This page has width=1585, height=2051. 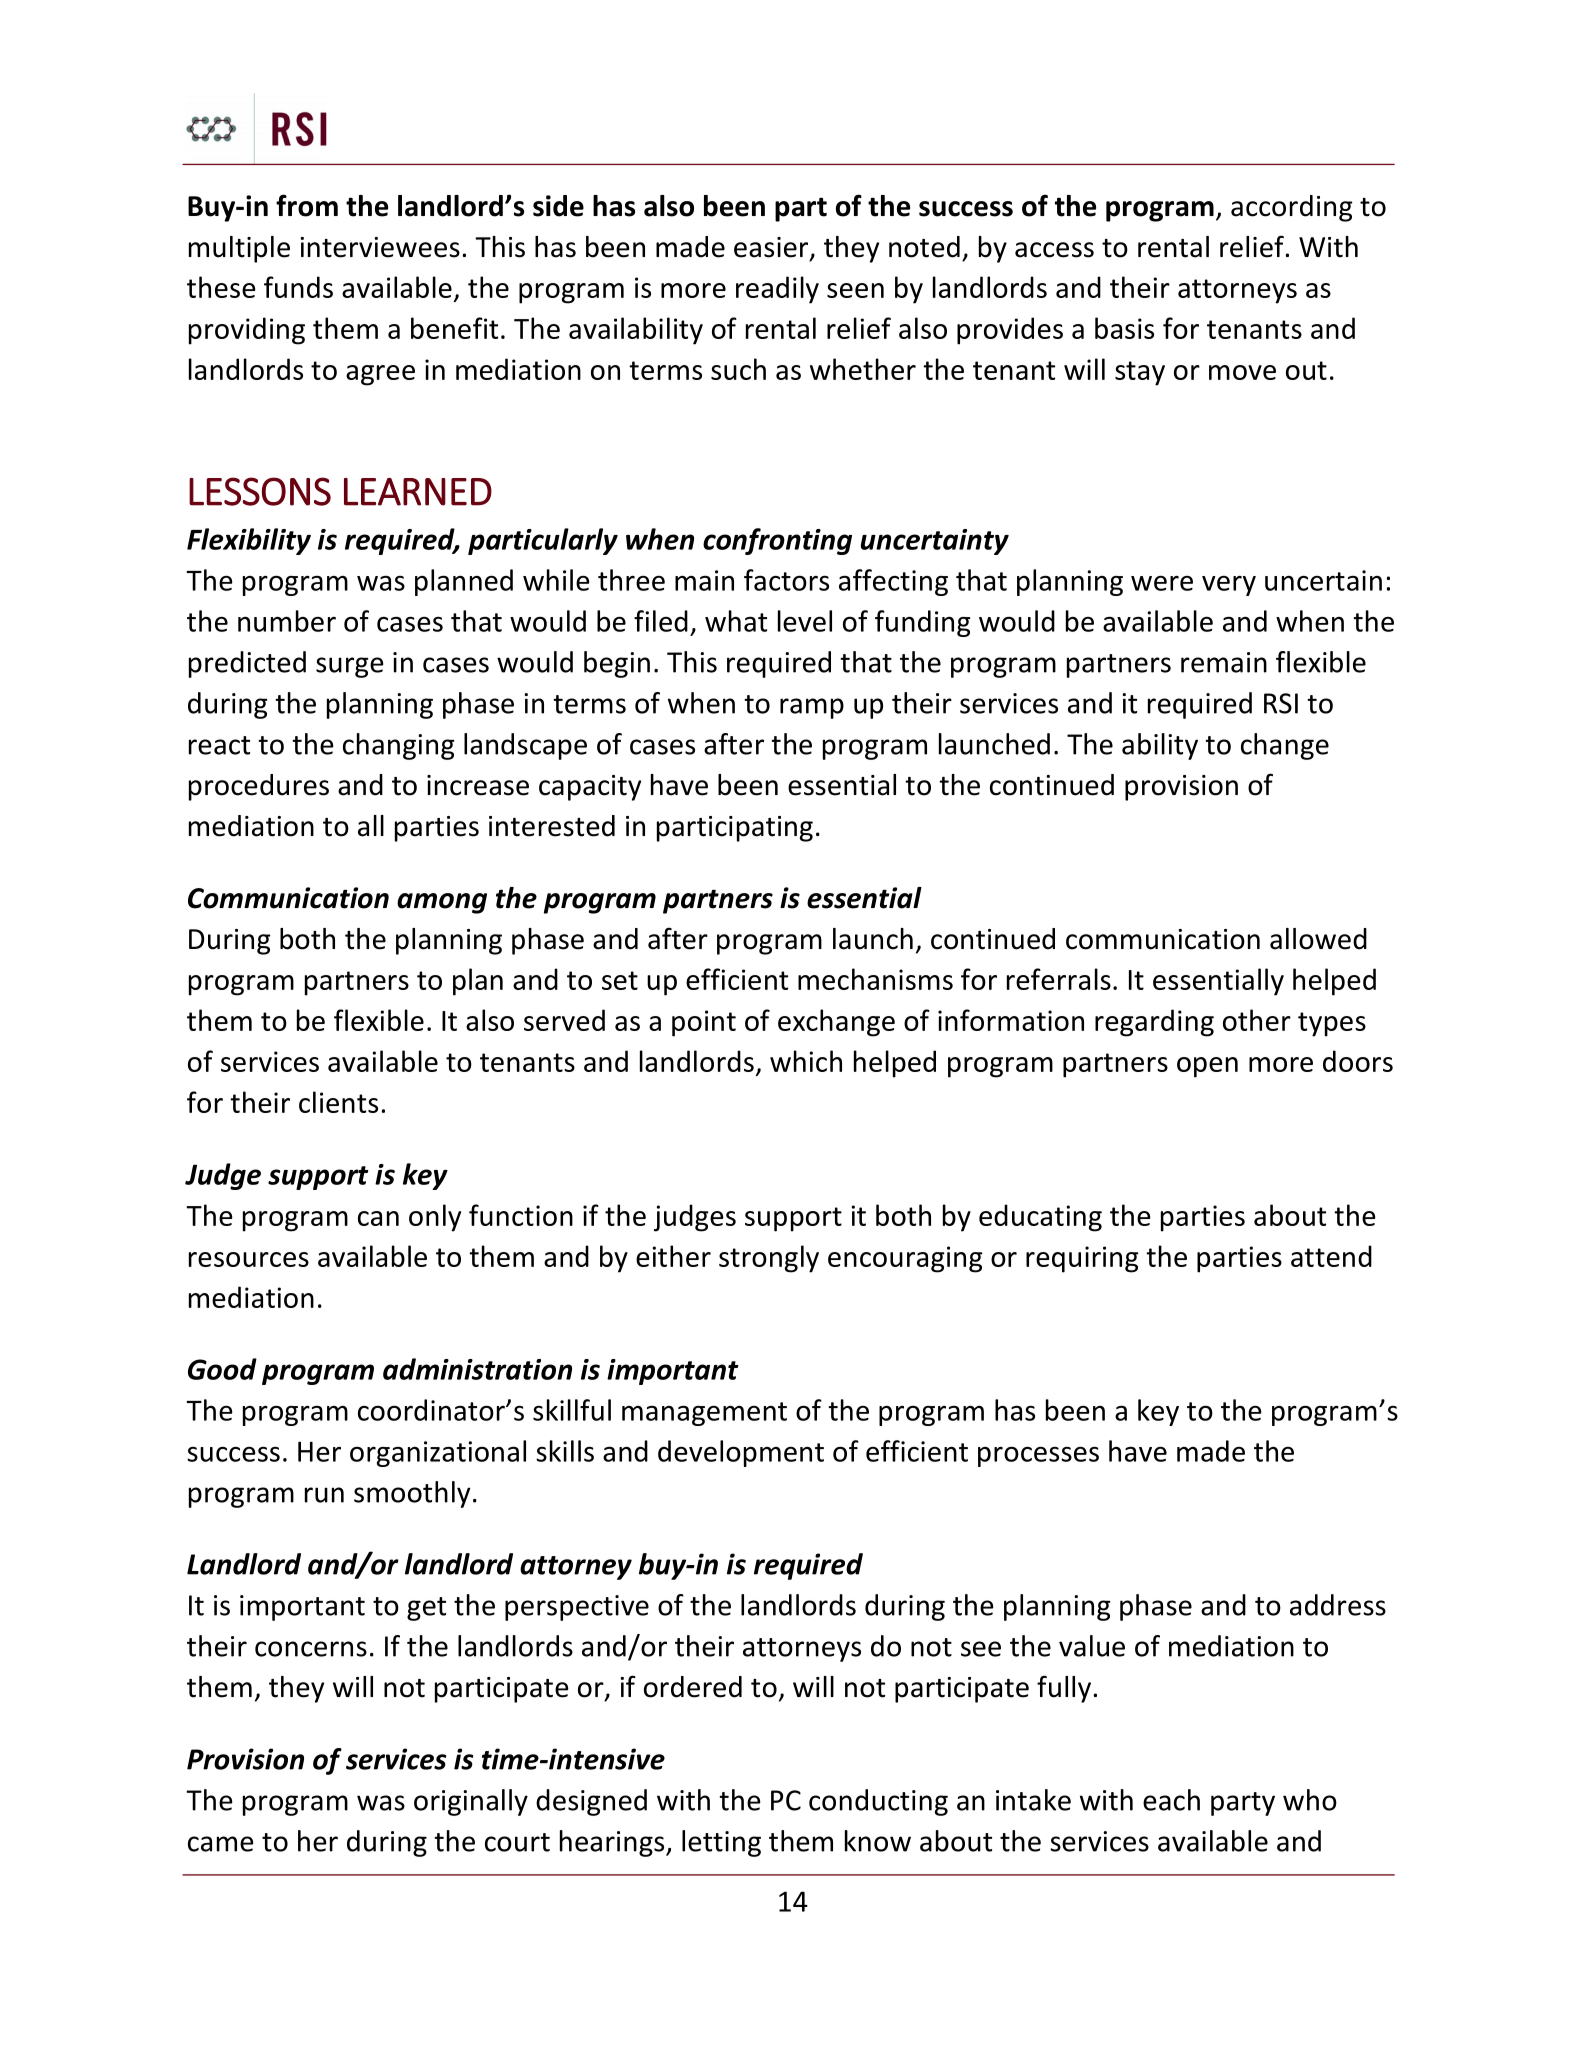 I want to click on very, so click(x=1229, y=586).
